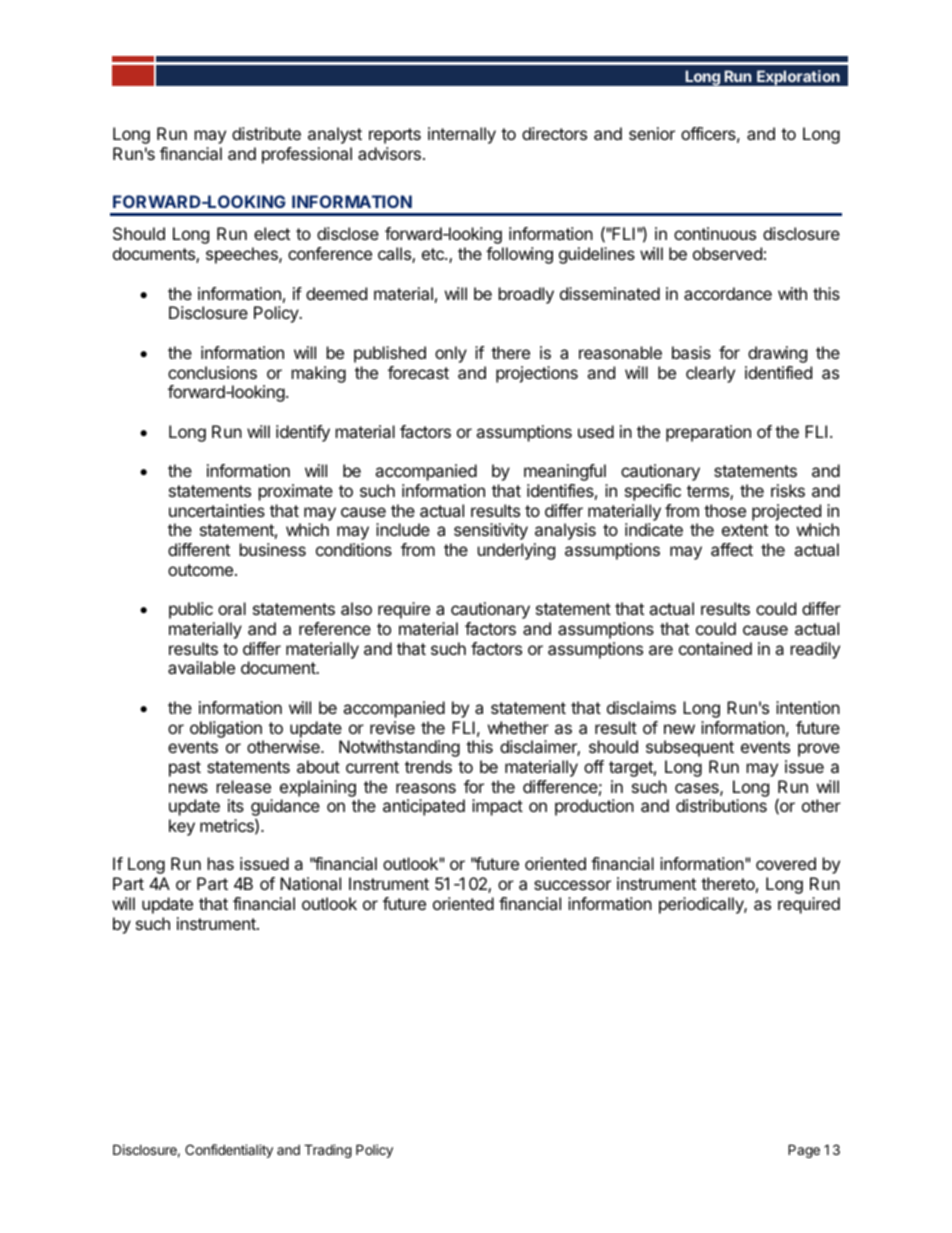 The height and width of the document is (1233, 952). Describe the element at coordinates (491, 531) in the document. I see `sensitivity` at that location.
